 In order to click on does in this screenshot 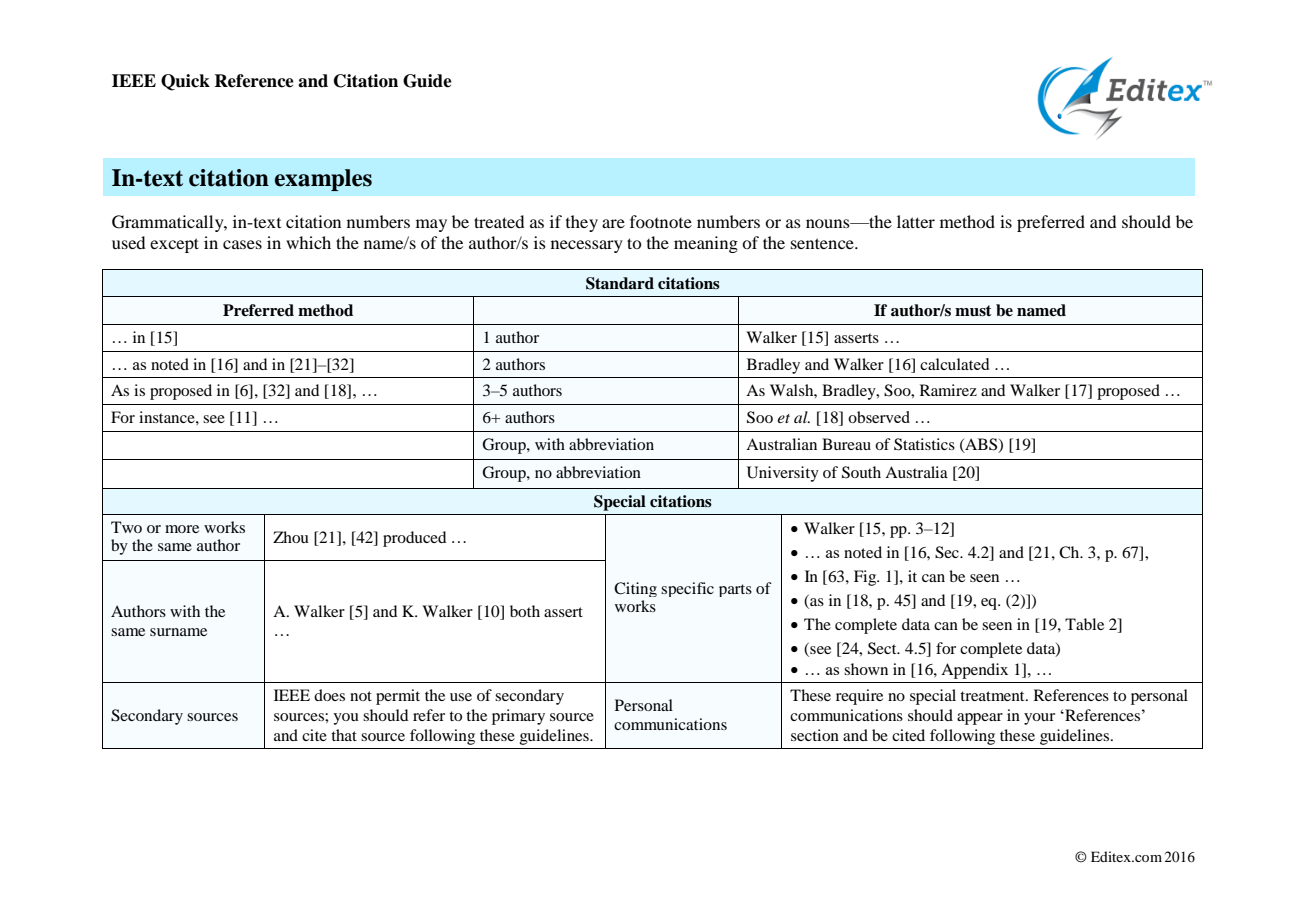, I will do `click(329, 695)`.
